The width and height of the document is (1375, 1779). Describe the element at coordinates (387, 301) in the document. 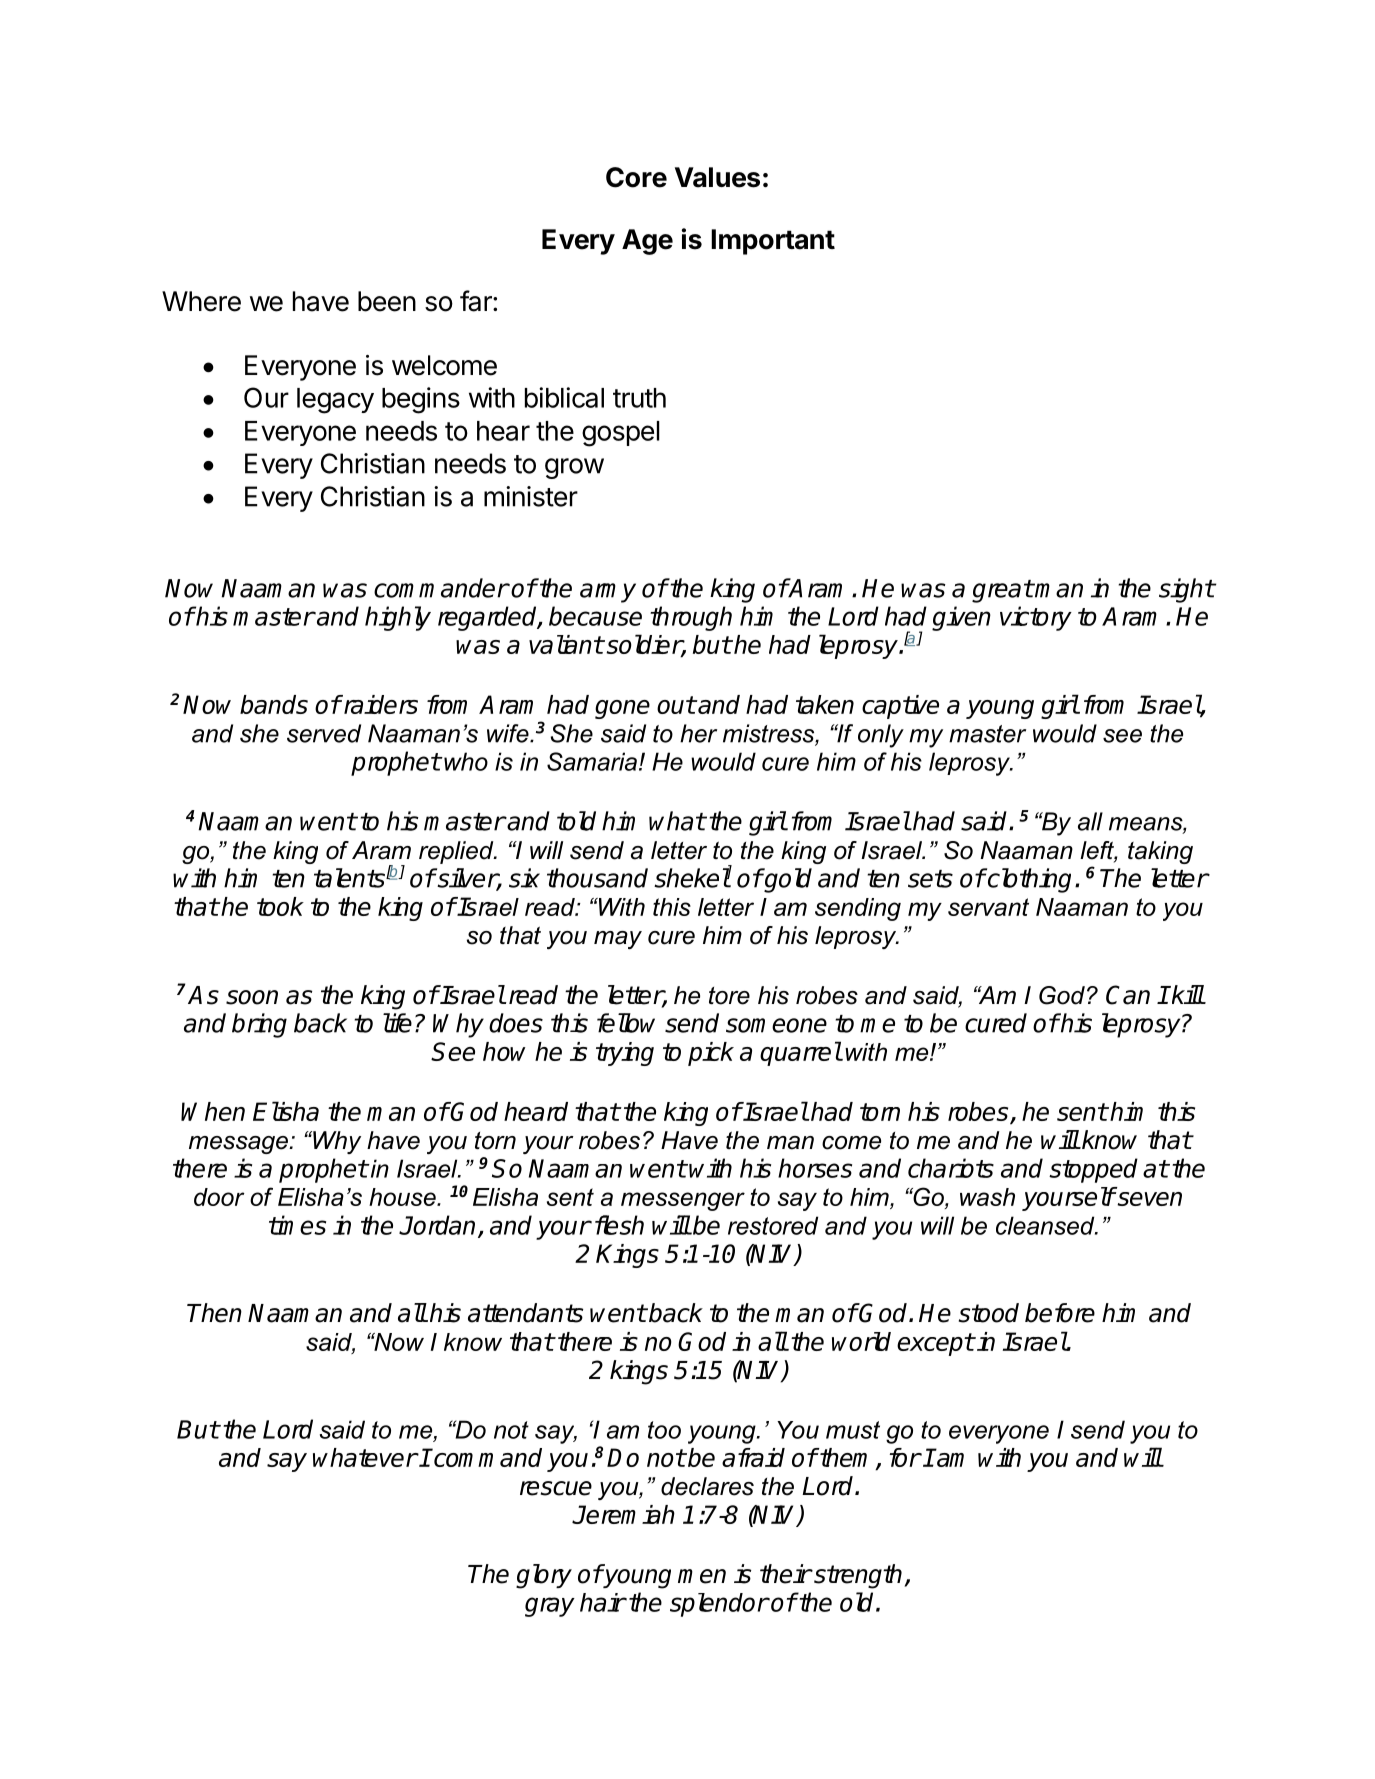

I see `been` at that location.
